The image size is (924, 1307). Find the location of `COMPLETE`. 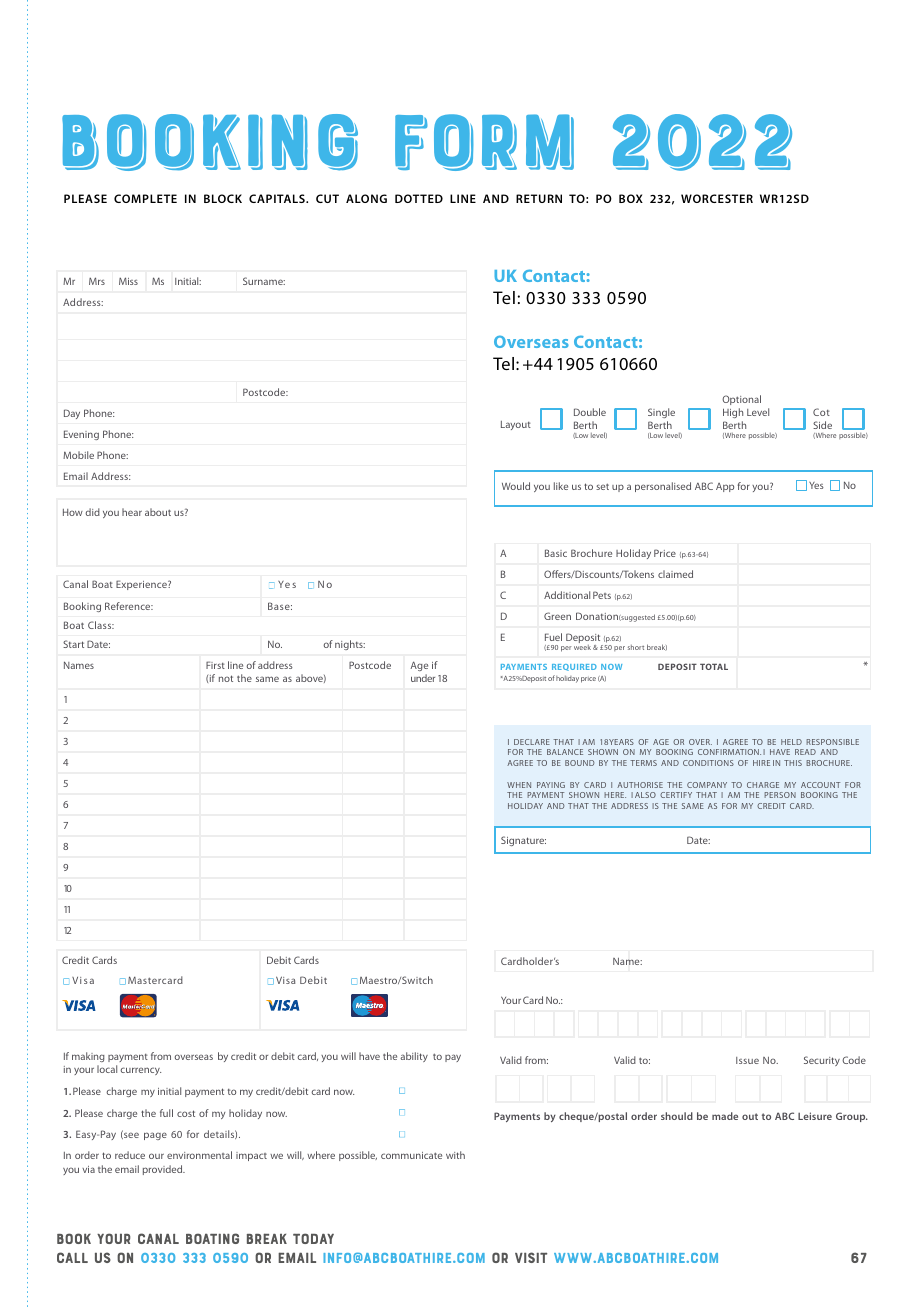

COMPLETE is located at coordinates (145, 198).
